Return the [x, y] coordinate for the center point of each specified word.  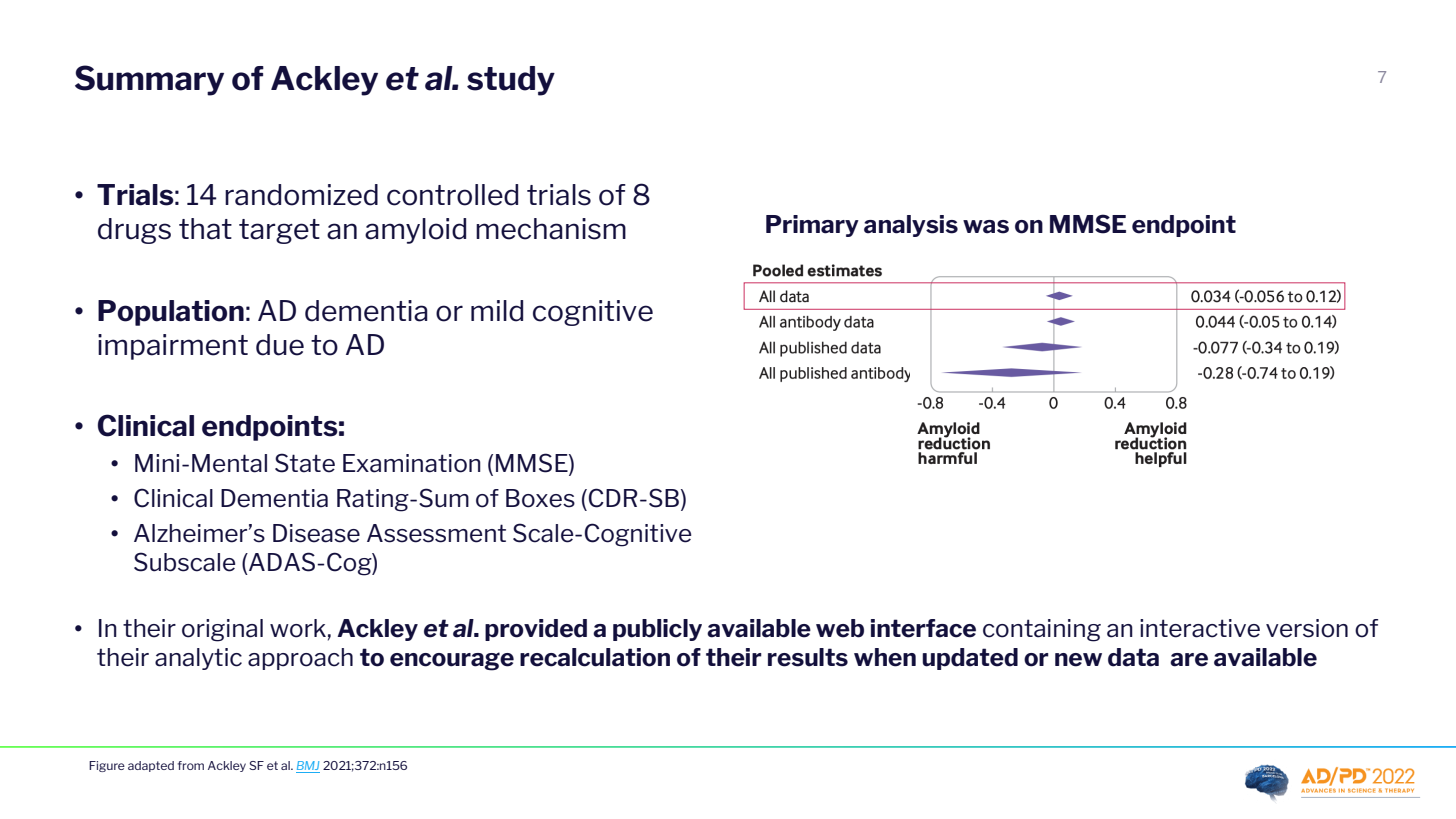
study [511, 81]
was [986, 227]
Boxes [540, 498]
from [191, 765]
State [305, 463]
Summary [149, 80]
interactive [1200, 628]
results [808, 657]
